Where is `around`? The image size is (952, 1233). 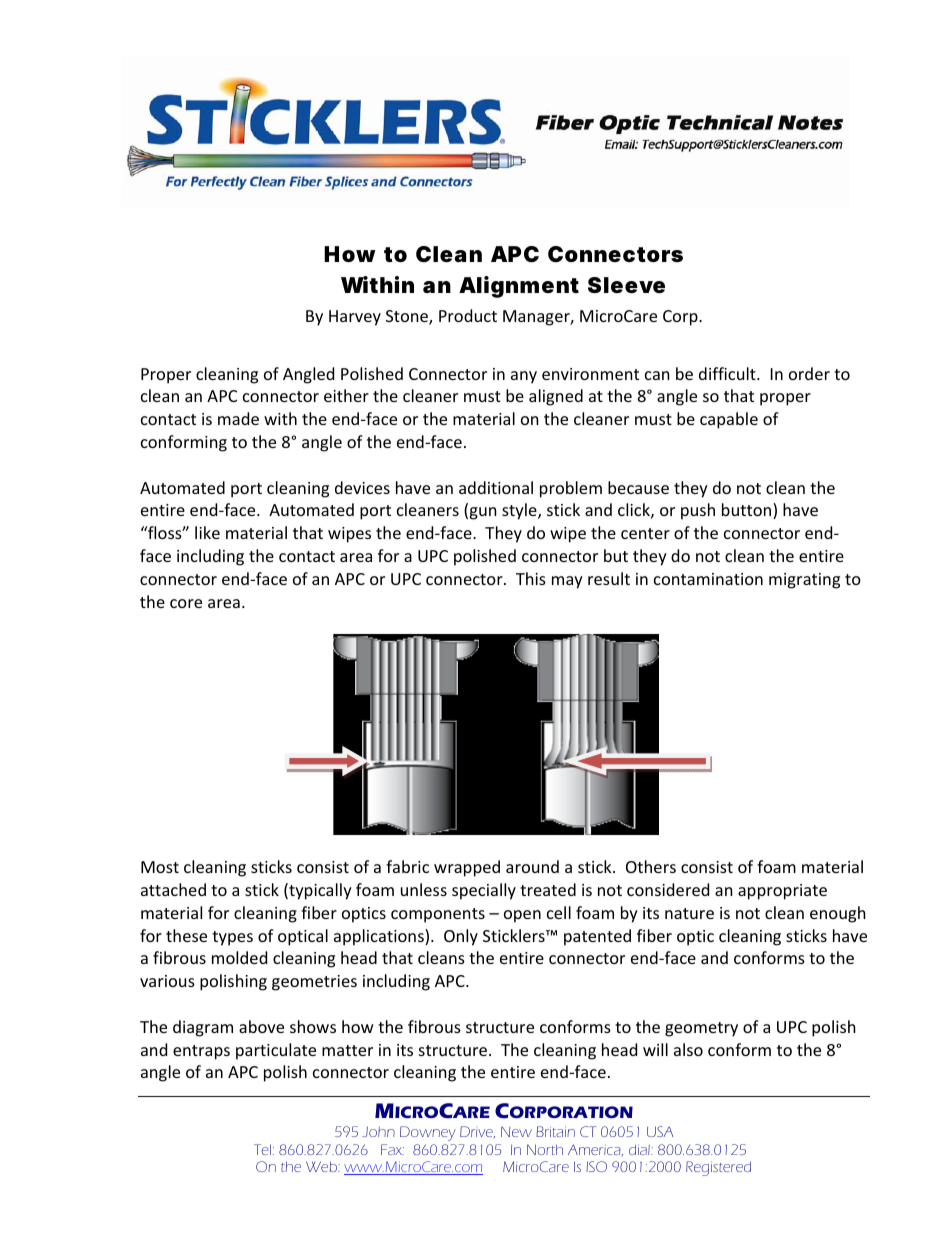
around is located at coordinates (532, 866).
